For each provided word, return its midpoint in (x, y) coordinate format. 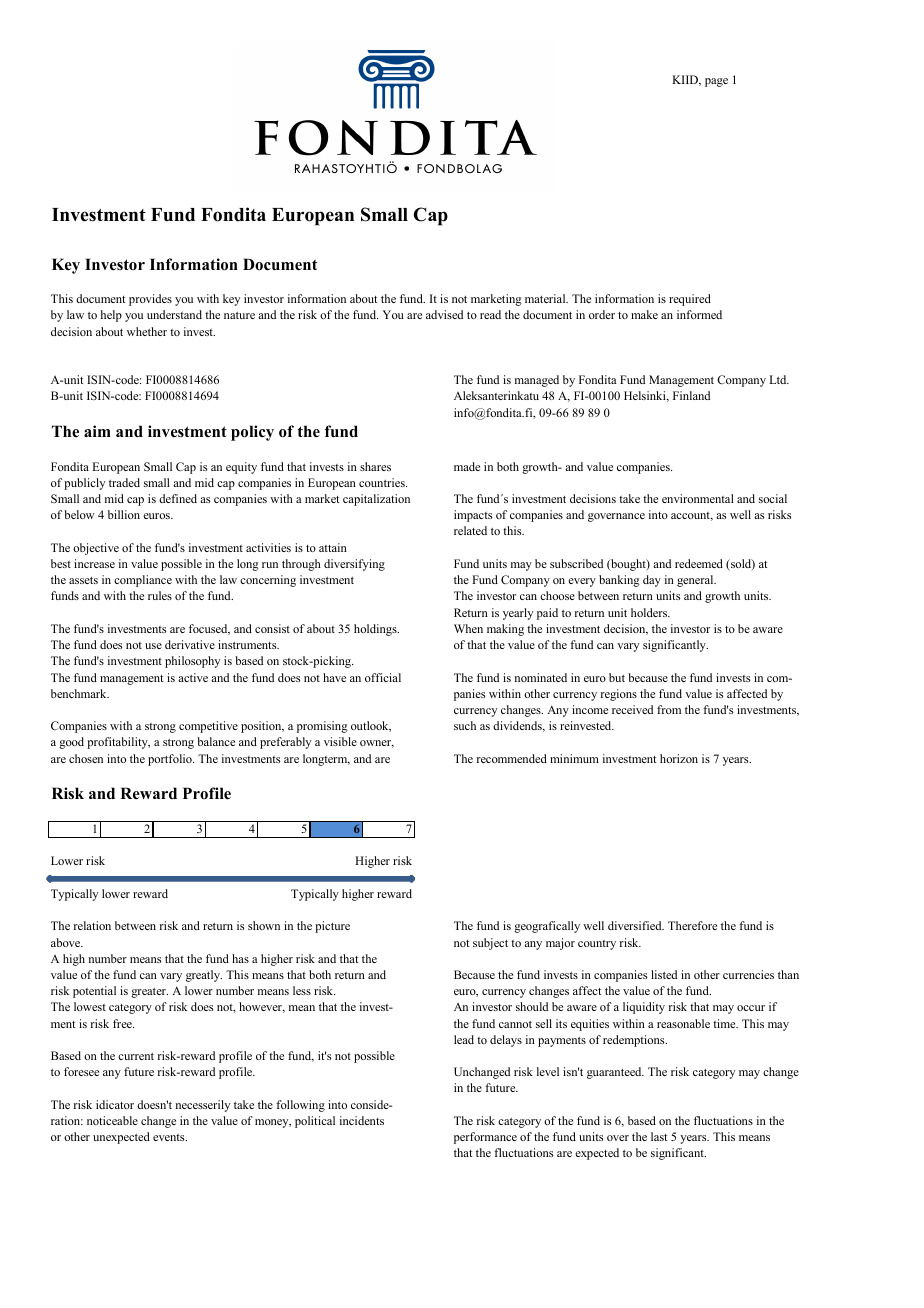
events (170, 1137)
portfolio (171, 760)
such (465, 725)
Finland (691, 395)
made (467, 466)
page (716, 82)
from (669, 709)
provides (150, 300)
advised (444, 314)
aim (97, 431)
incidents (362, 1120)
